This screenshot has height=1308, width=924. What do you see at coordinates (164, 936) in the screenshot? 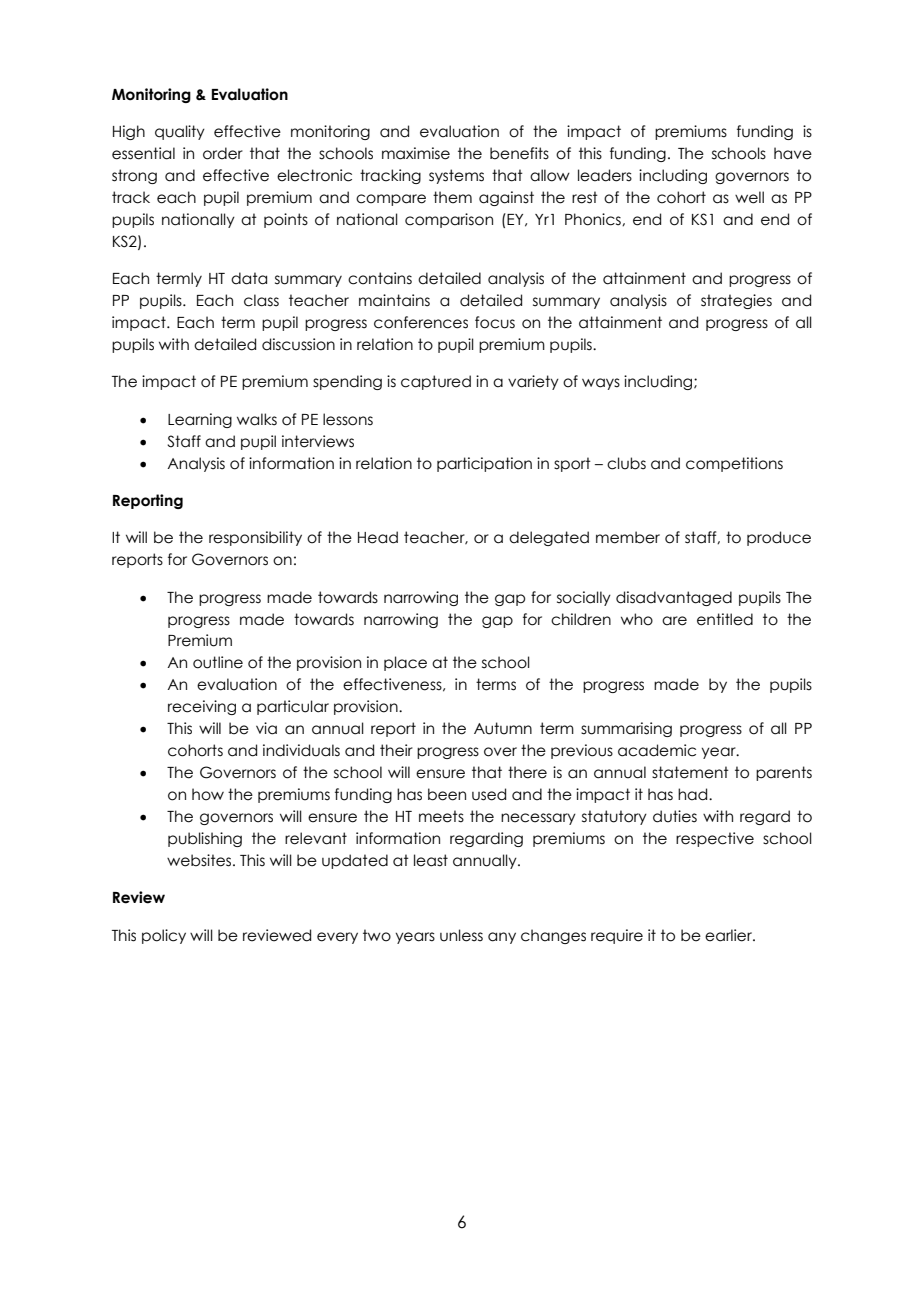
I see `policy` at bounding box center [164, 936].
